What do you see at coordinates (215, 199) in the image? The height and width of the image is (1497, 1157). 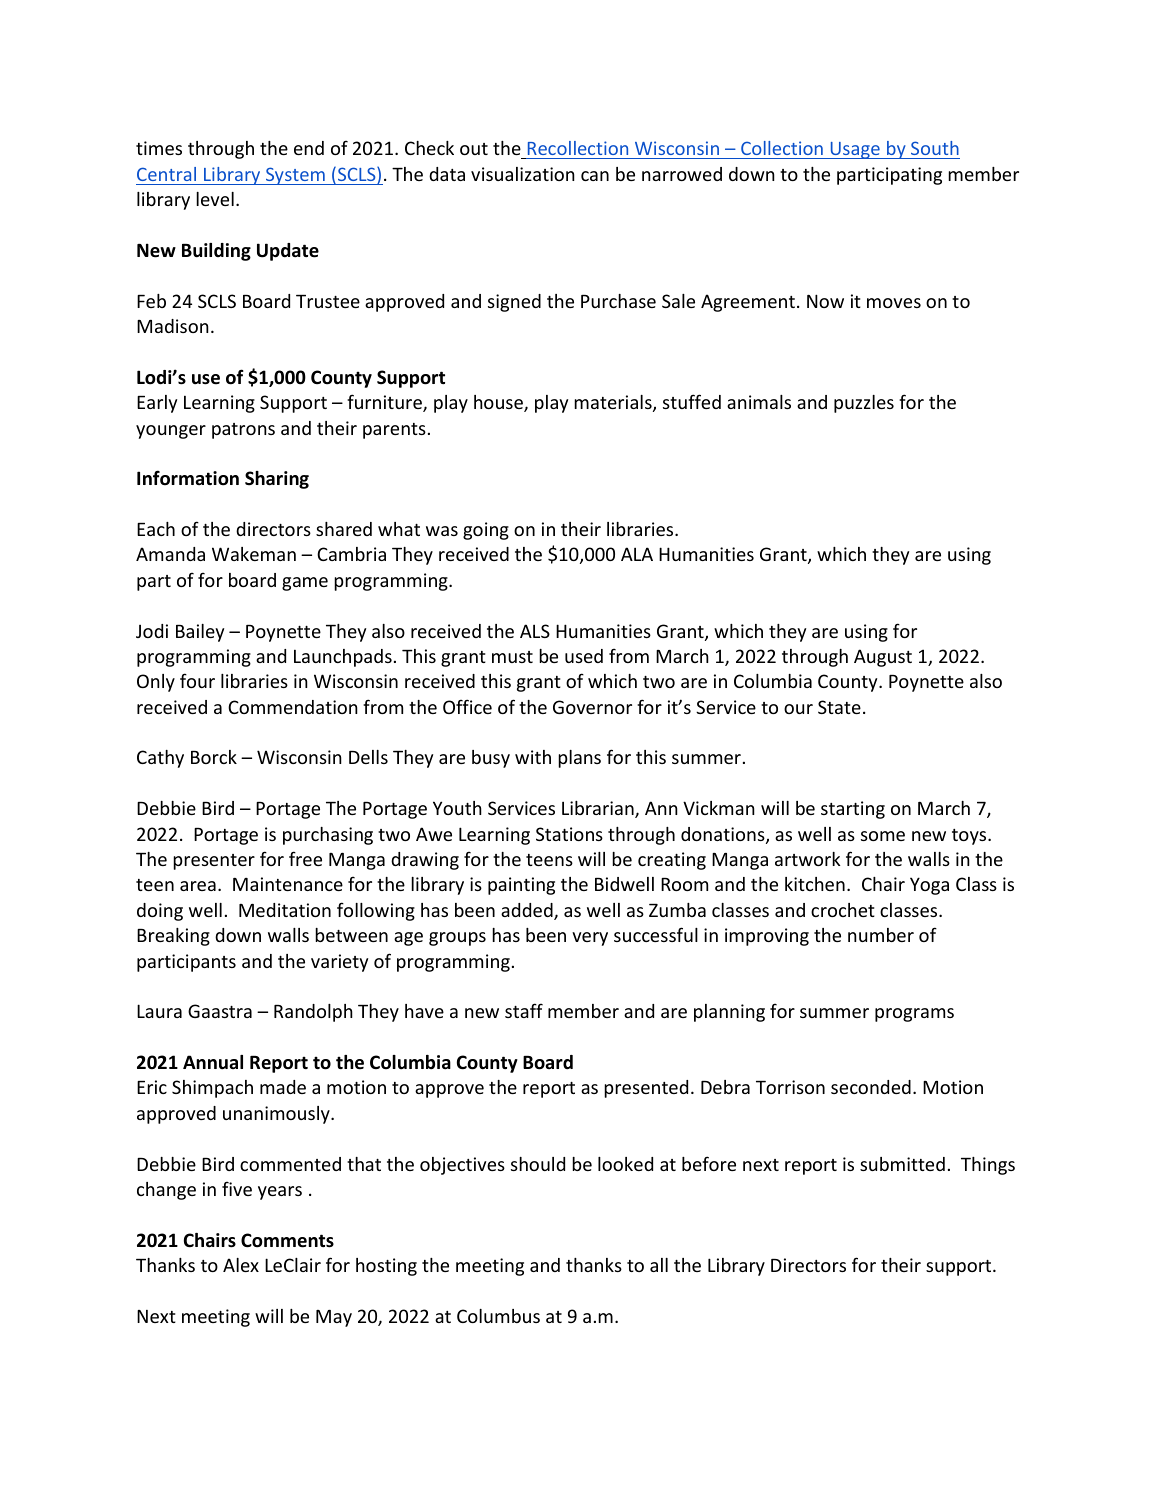 I see `level` at bounding box center [215, 199].
